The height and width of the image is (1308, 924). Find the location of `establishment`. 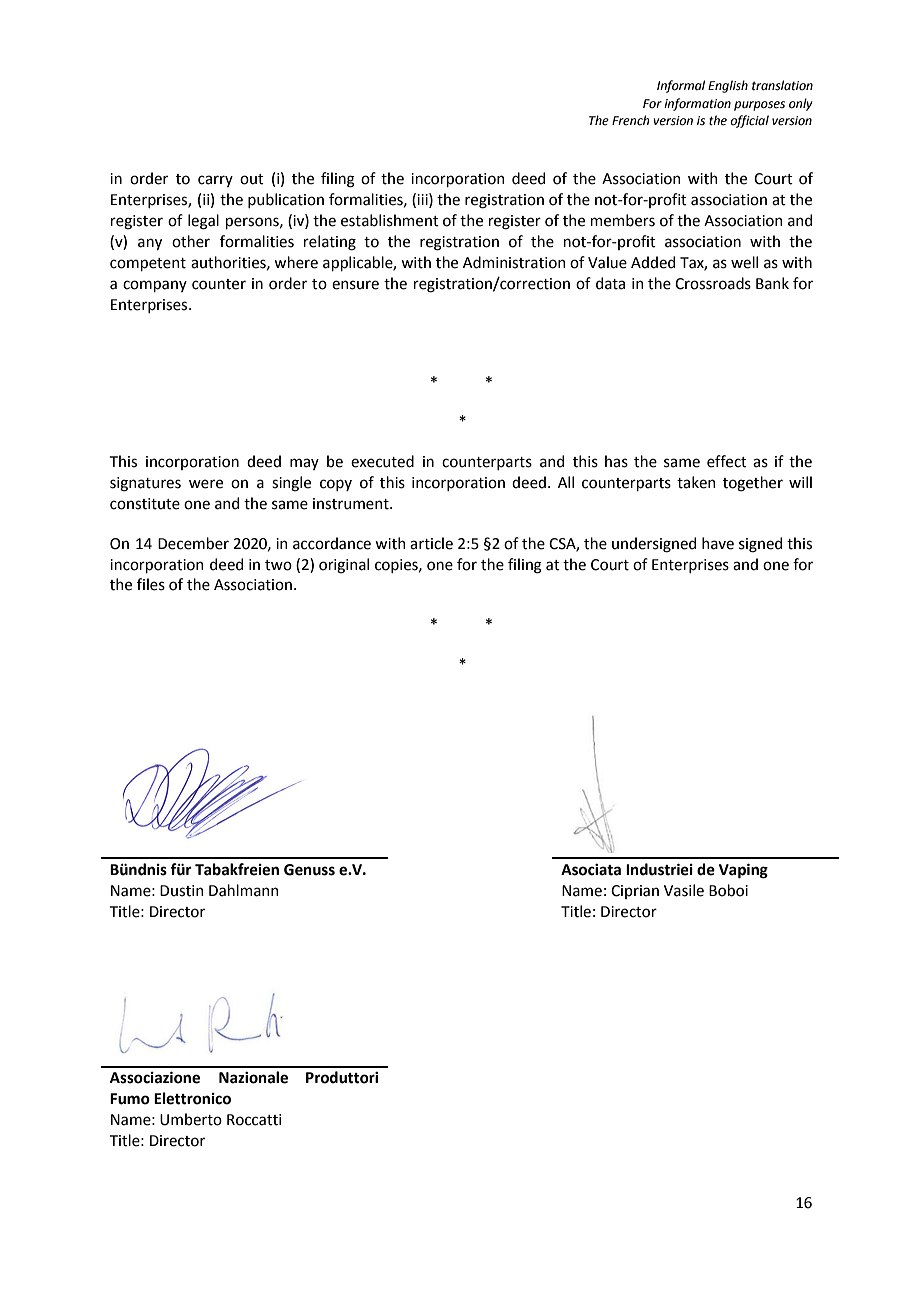

establishment is located at coordinates (390, 220).
